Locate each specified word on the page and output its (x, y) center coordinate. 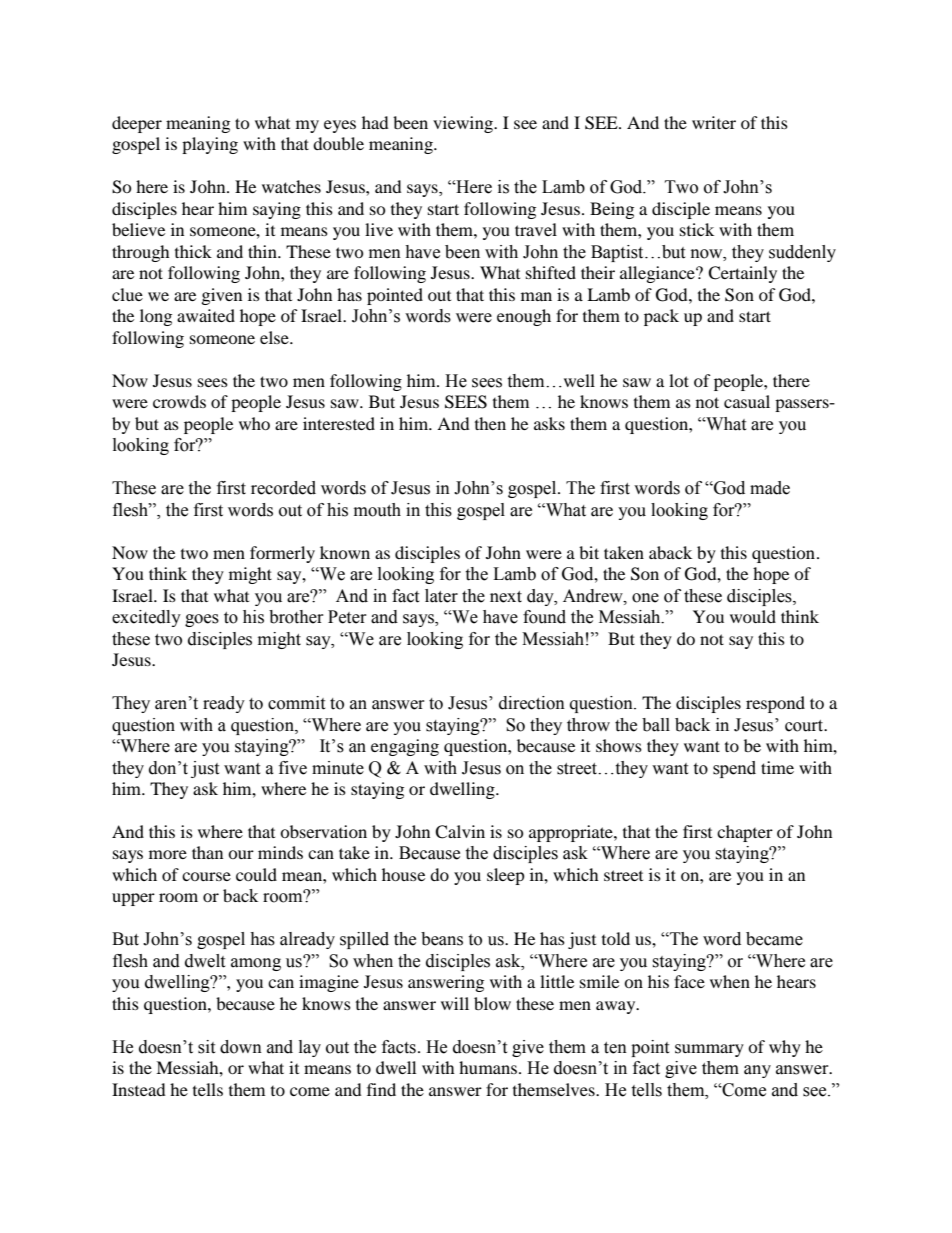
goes (202, 620)
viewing (464, 124)
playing (210, 145)
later (441, 596)
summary (709, 1050)
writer (714, 122)
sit (206, 1047)
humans (488, 1067)
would (753, 616)
